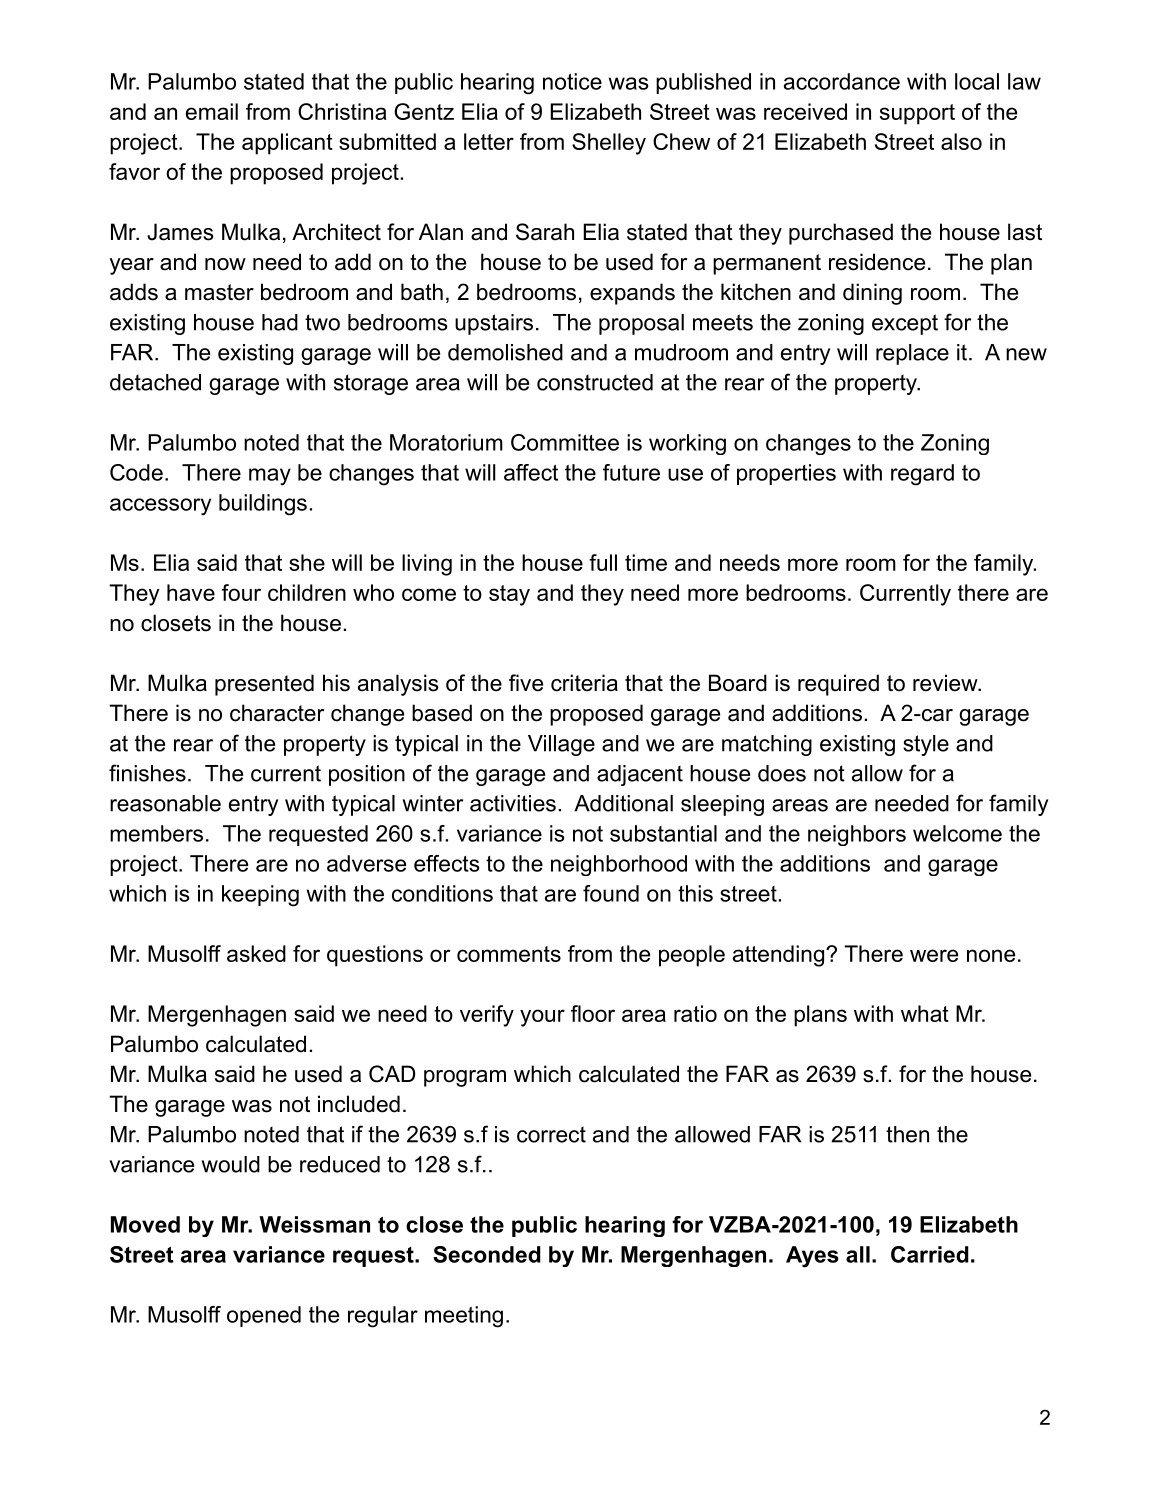 The width and height of the screenshot is (1160, 1501). Describe the element at coordinates (912, 354) in the screenshot. I see `replace` at that location.
